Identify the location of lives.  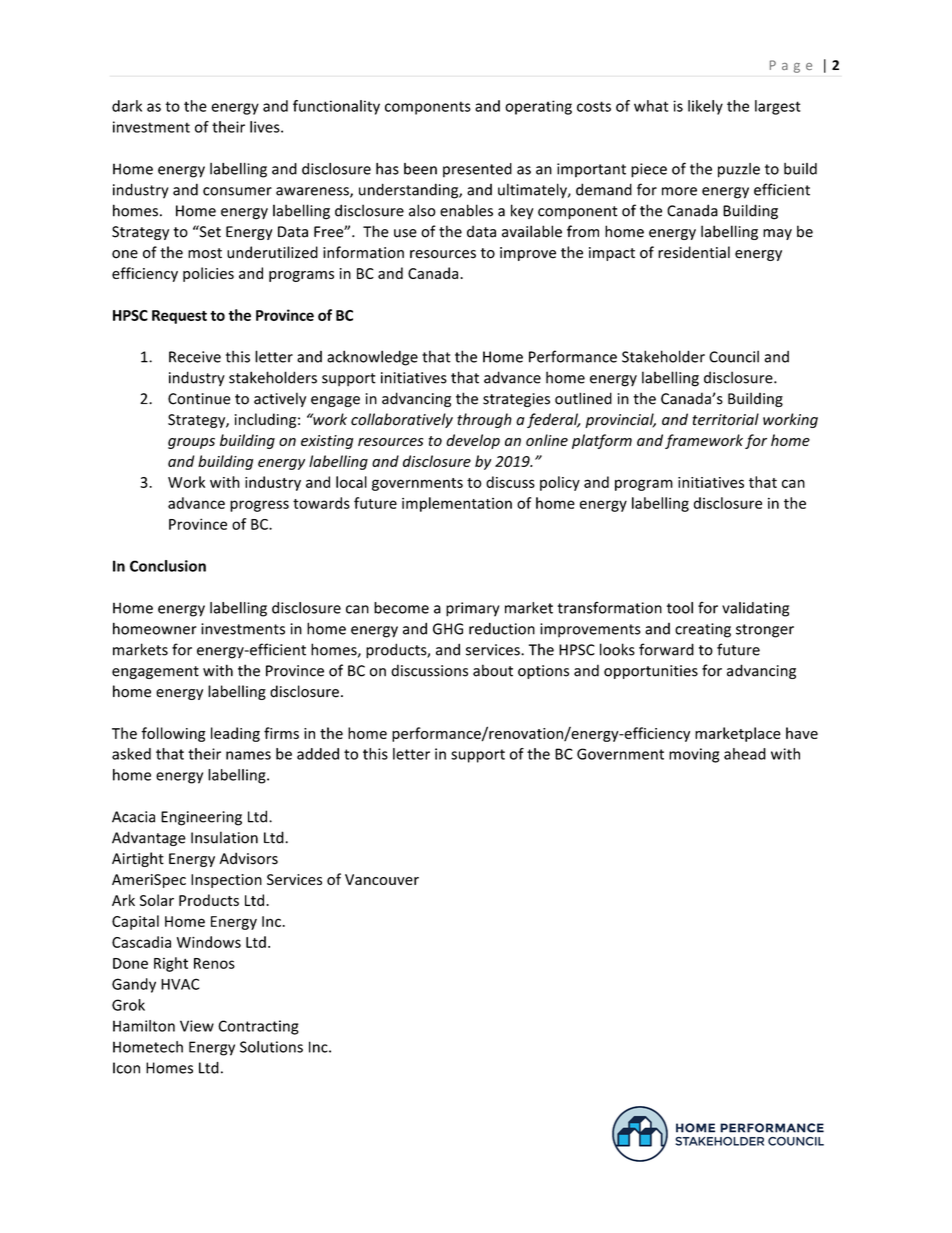
(266, 127).
